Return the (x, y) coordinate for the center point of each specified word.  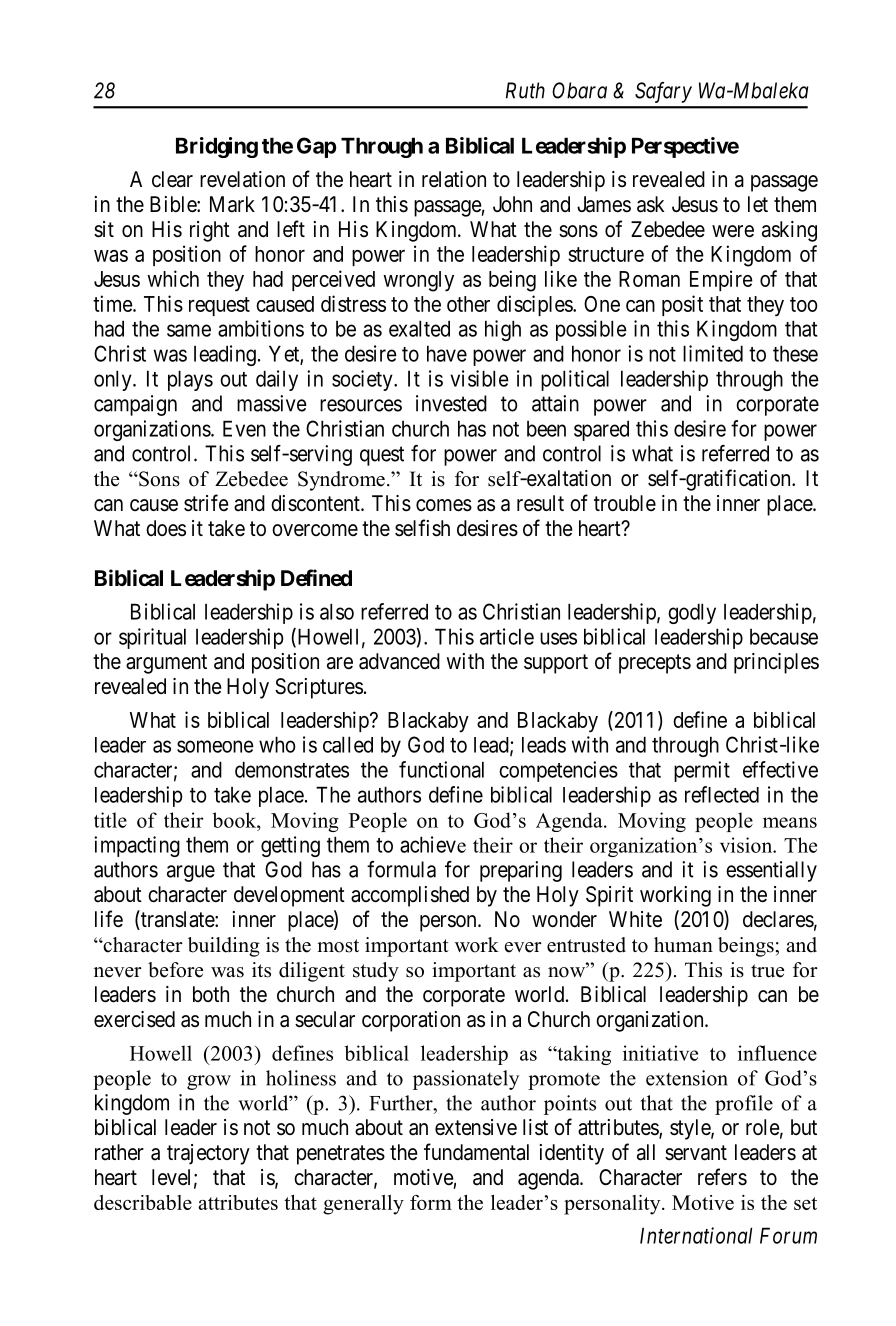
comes (444, 505)
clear (172, 179)
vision (747, 845)
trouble (625, 503)
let (758, 204)
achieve (433, 844)
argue (191, 873)
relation (454, 179)
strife (206, 503)
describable (143, 1202)
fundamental (476, 1152)
